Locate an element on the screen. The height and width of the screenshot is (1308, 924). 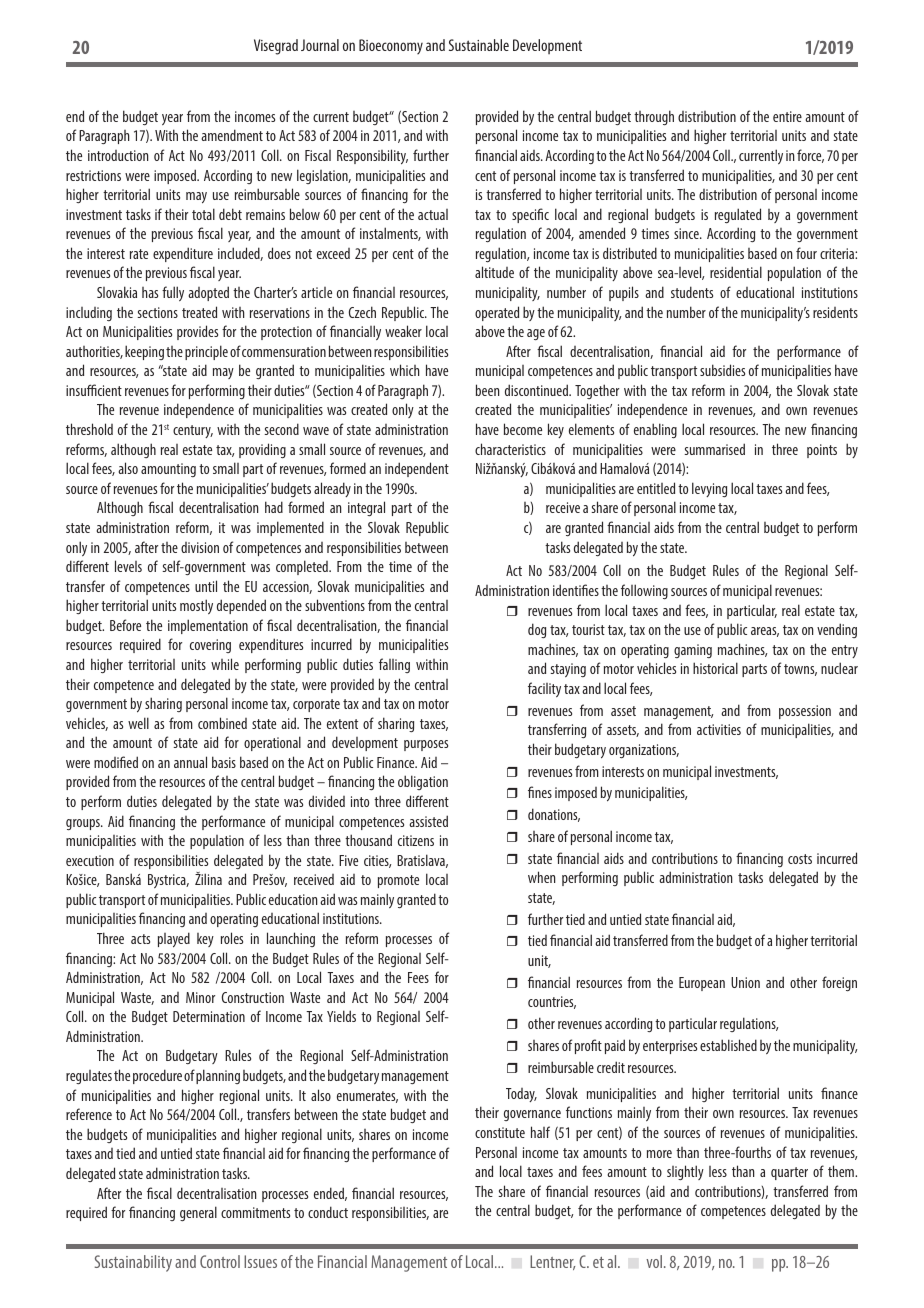
amendment is located at coordinates (232, 135).
